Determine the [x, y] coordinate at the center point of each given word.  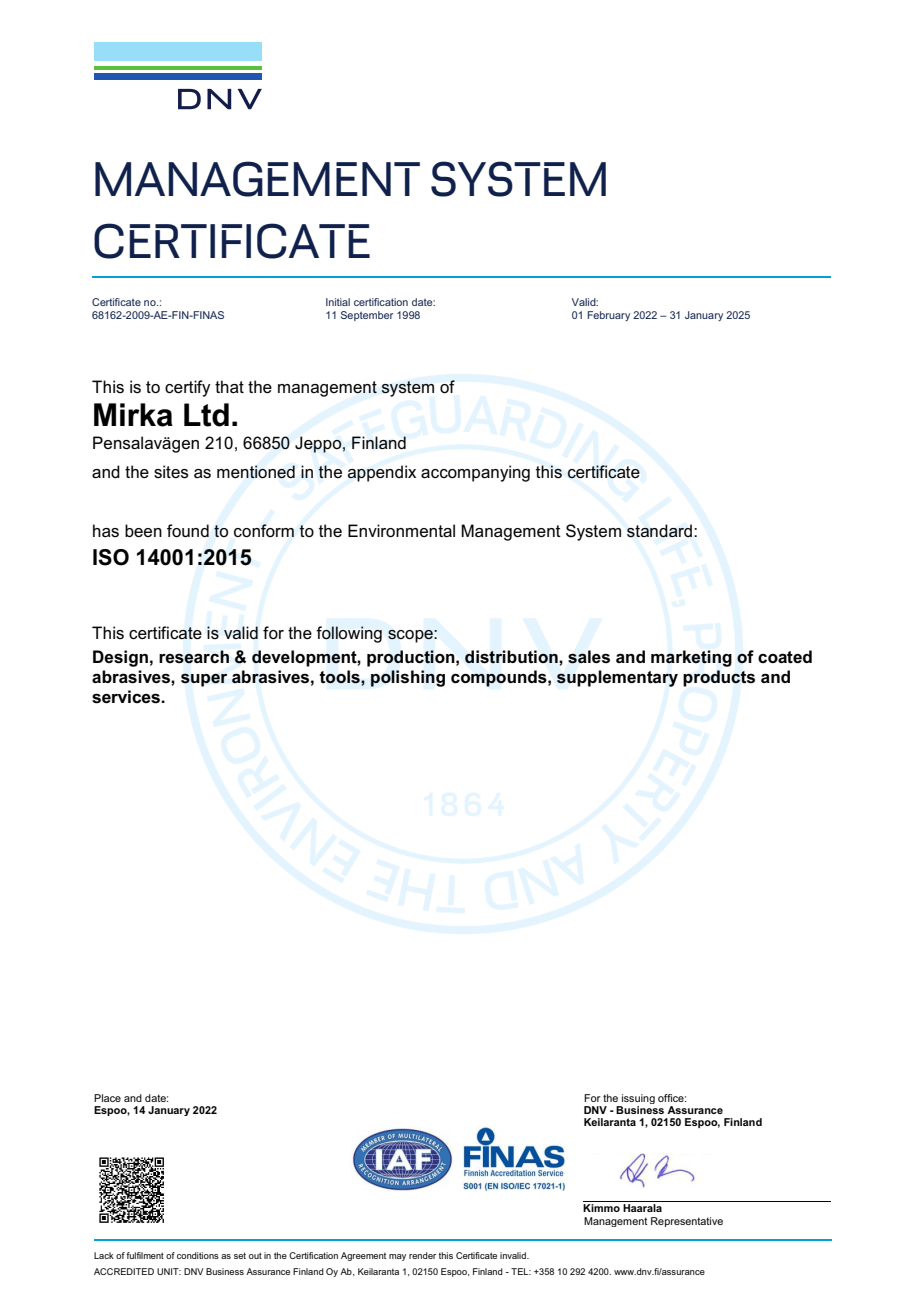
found [188, 531]
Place [107, 1098]
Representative [687, 1222]
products [719, 678]
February [608, 316]
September [367, 316]
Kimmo [601, 1208]
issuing [638, 1099]
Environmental [401, 531]
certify [188, 388]
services [127, 697]
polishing [408, 678]
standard [659, 531]
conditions [198, 1255]
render [422, 1255]
